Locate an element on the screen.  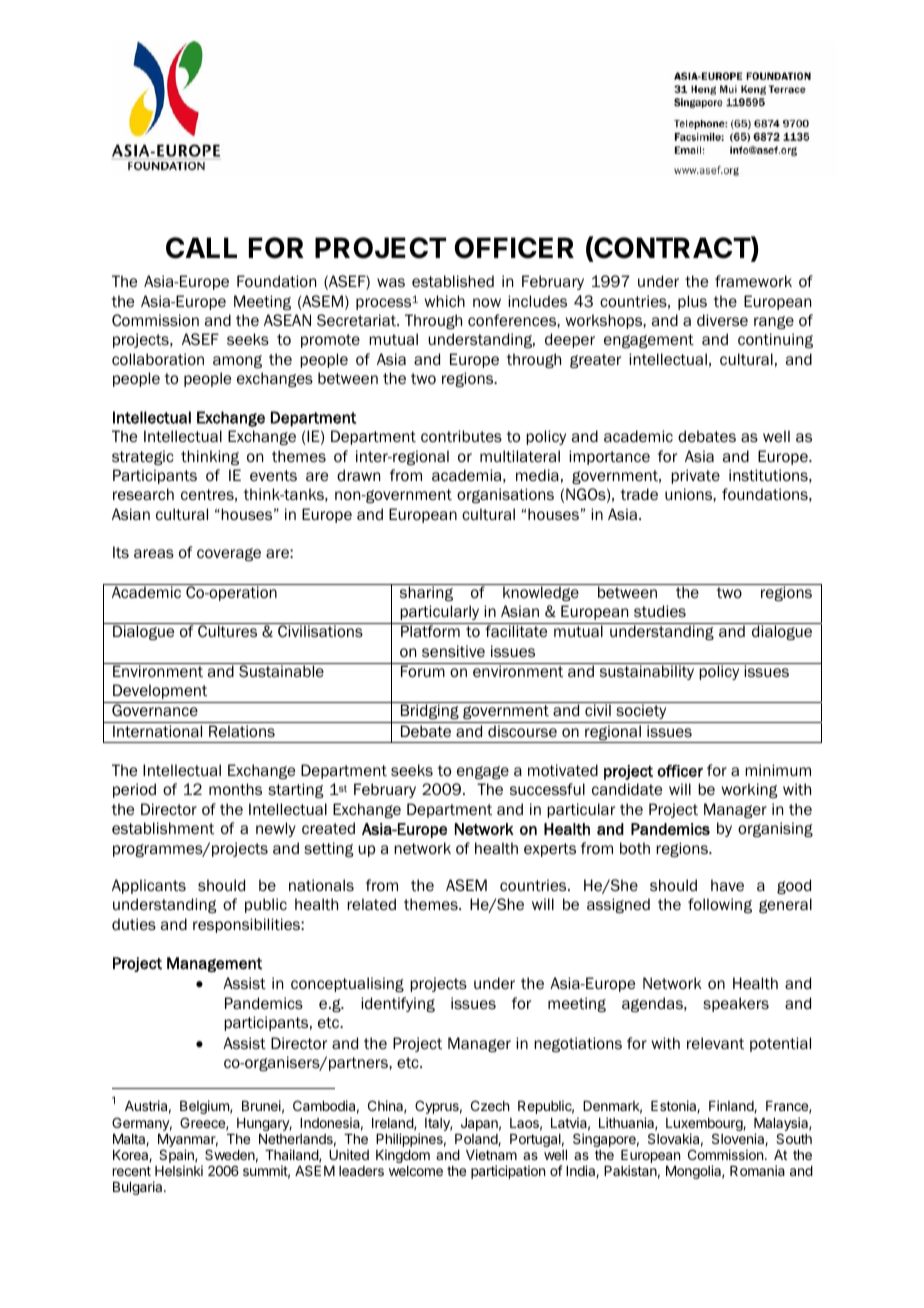
Helsinki is located at coordinates (179, 1170).
